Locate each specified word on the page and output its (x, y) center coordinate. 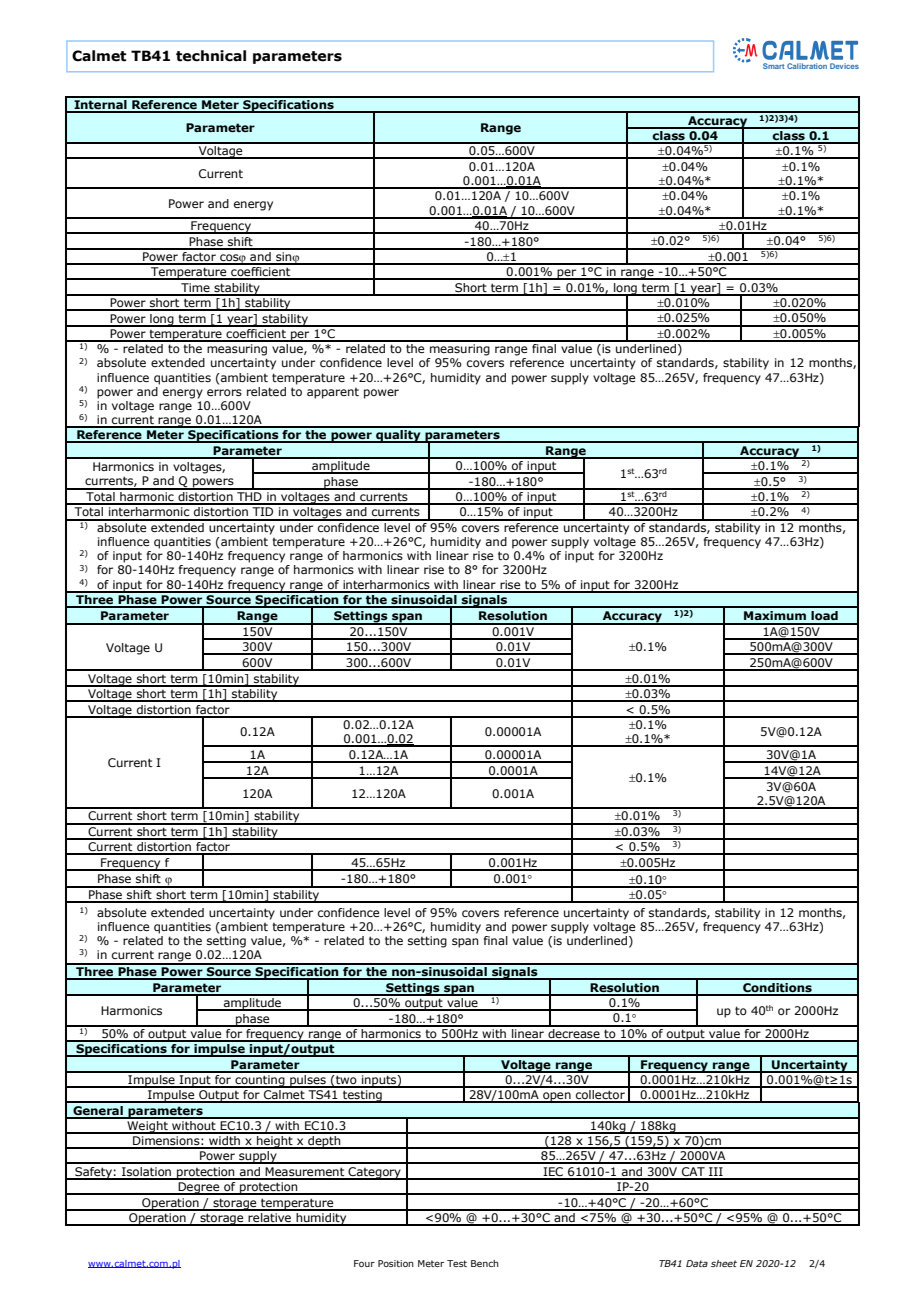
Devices (844, 66)
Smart (774, 66)
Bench (485, 1263)
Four (364, 1263)
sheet (724, 1263)
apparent (333, 393)
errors (224, 392)
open (557, 1097)
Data (697, 1263)
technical (211, 56)
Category (374, 1173)
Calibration (807, 66)
